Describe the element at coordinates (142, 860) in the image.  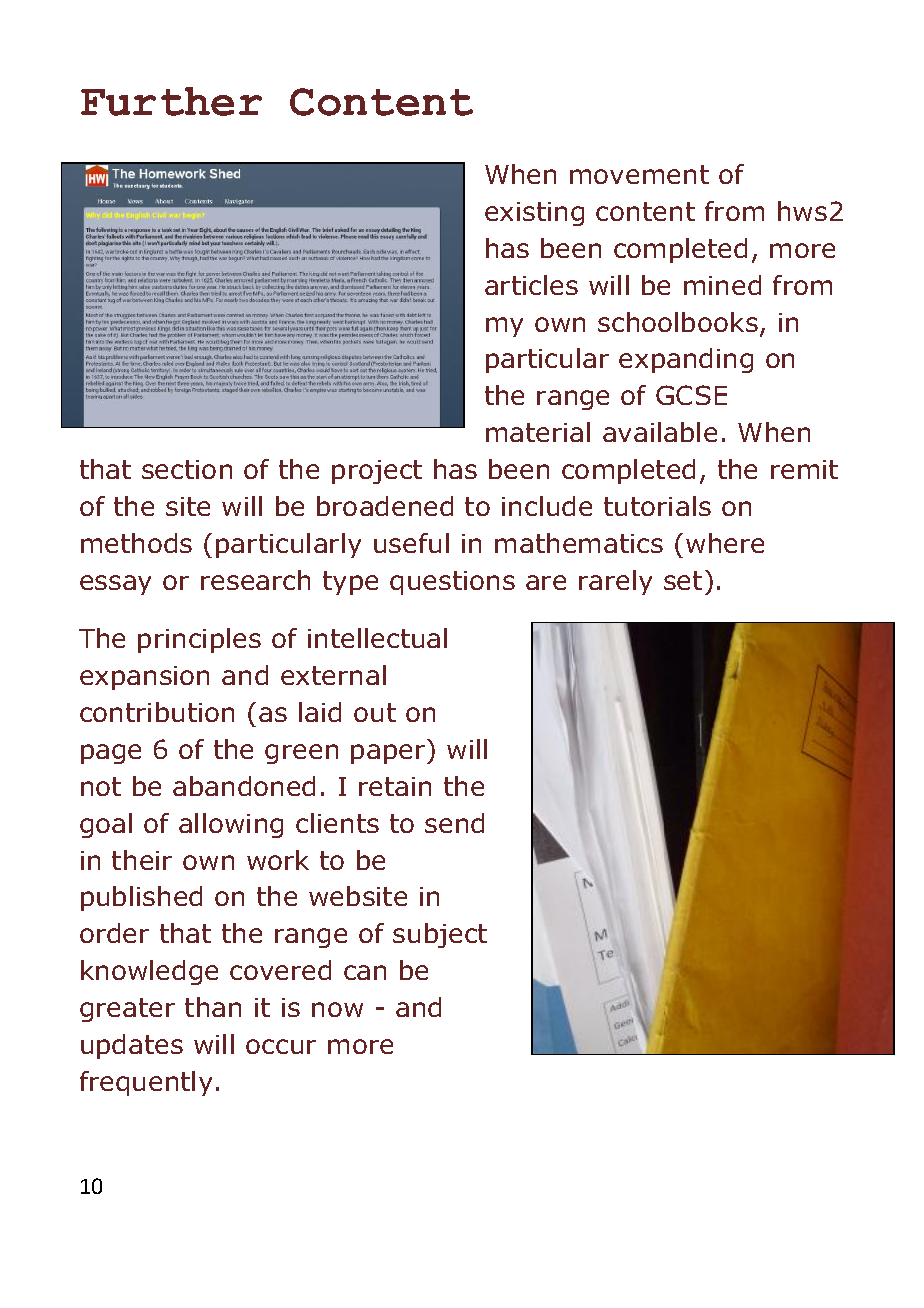
I see `their` at that location.
